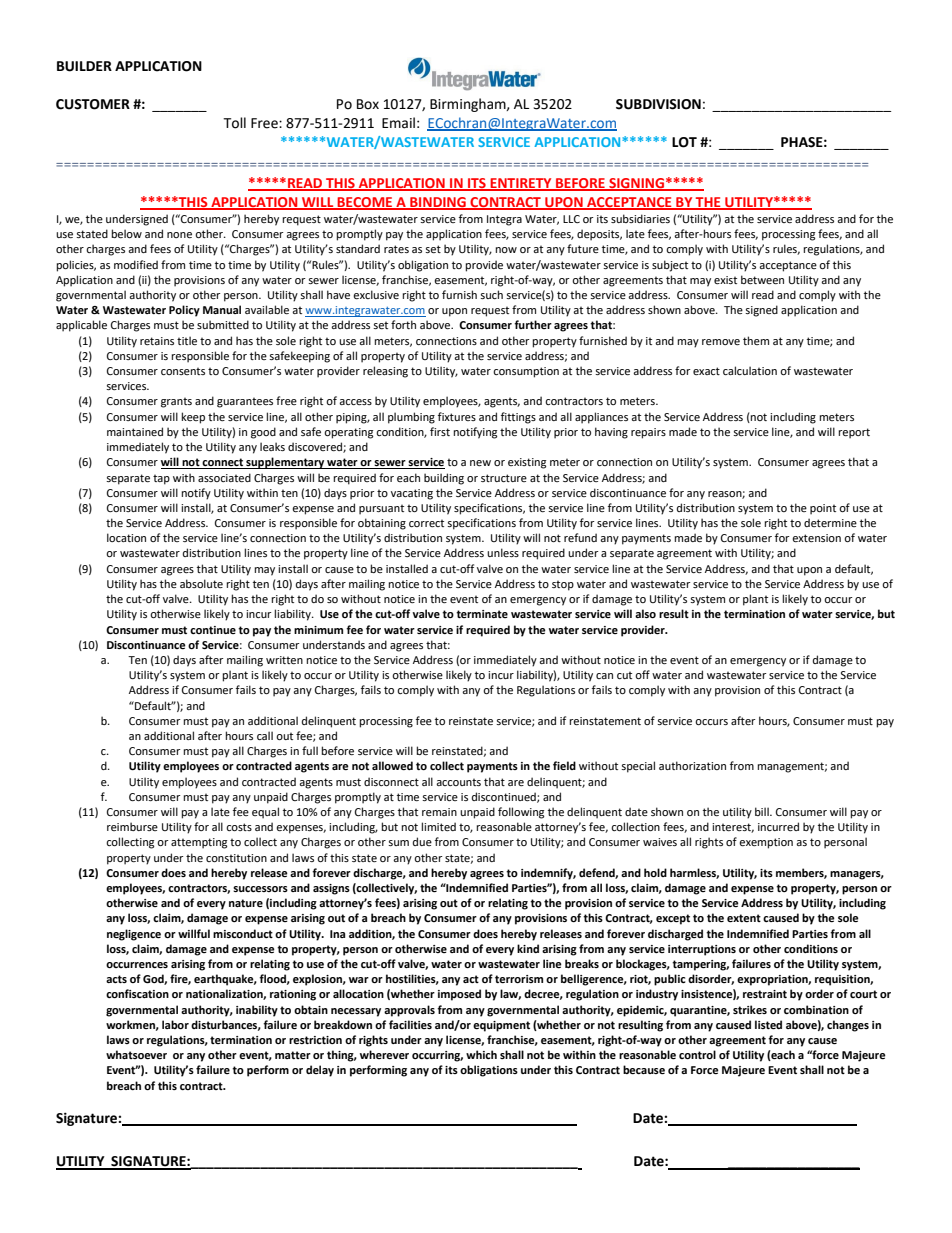 This screenshot has height=1233, width=952. I want to click on which, so click(481, 1054).
